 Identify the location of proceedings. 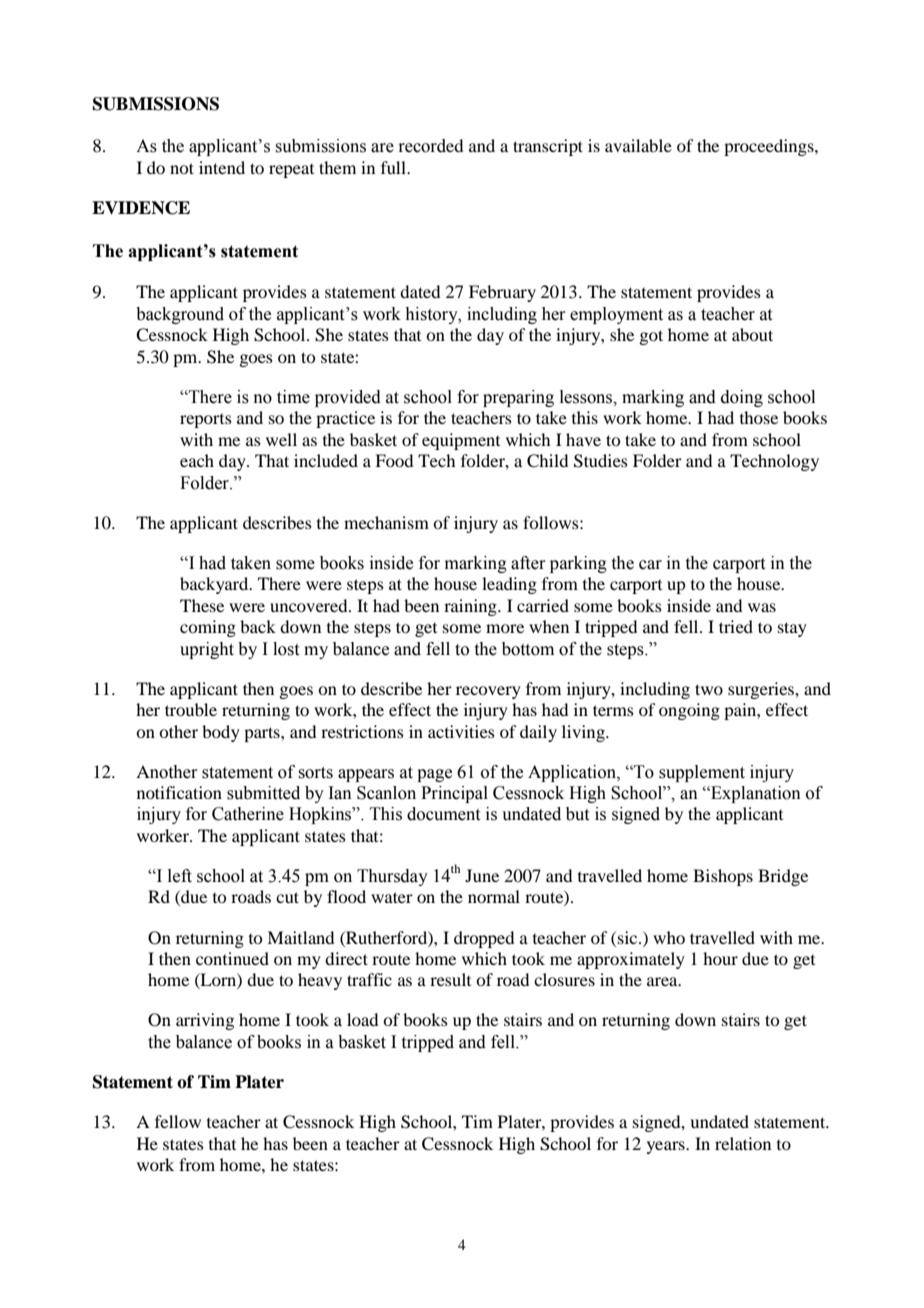
(770, 147).
